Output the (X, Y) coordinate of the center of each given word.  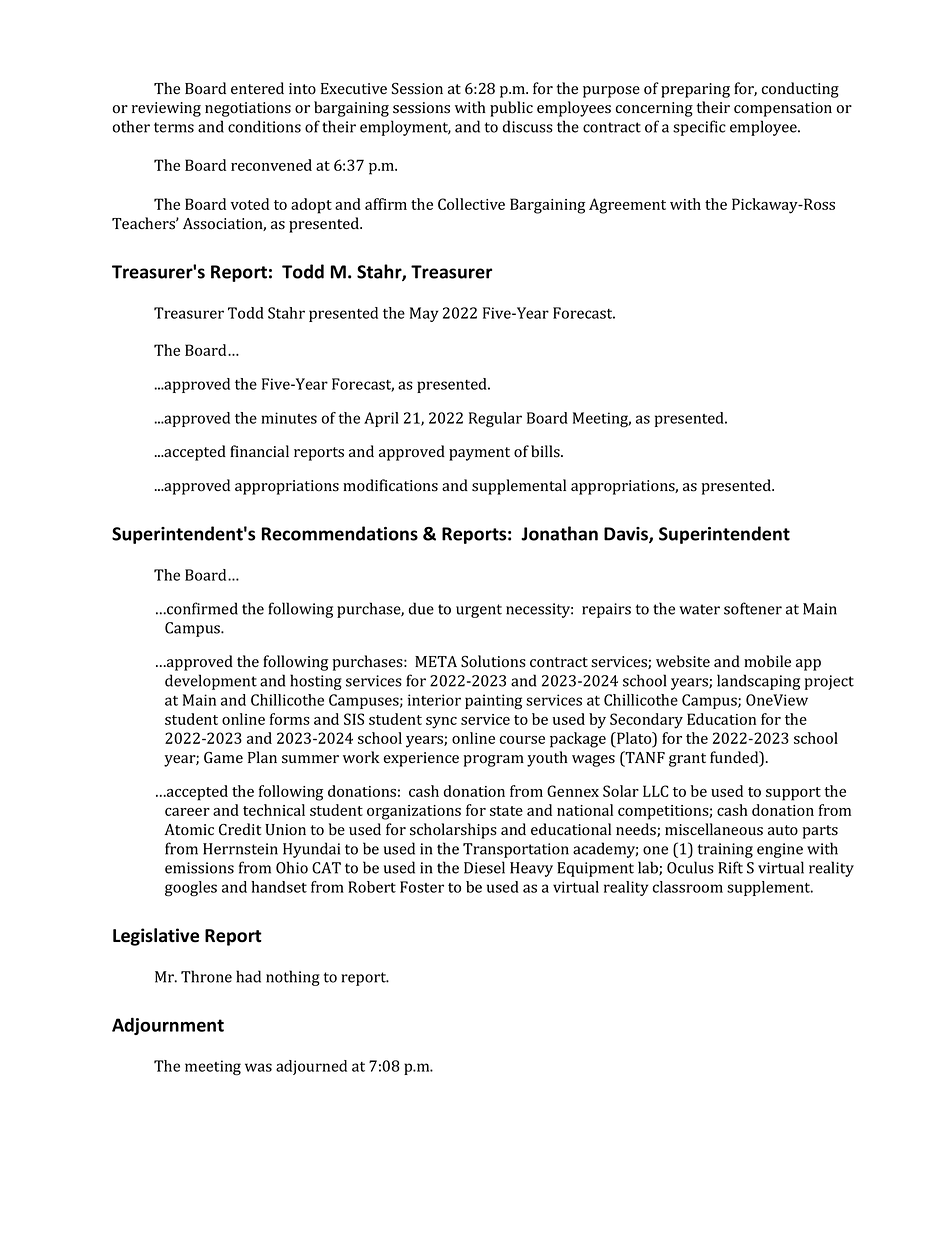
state (506, 811)
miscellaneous (714, 829)
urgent (479, 611)
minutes (289, 418)
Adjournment (168, 1026)
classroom (688, 887)
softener (753, 608)
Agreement (627, 206)
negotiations (248, 109)
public (511, 109)
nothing (293, 978)
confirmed (201, 608)
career (187, 812)
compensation (783, 109)
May (424, 314)
